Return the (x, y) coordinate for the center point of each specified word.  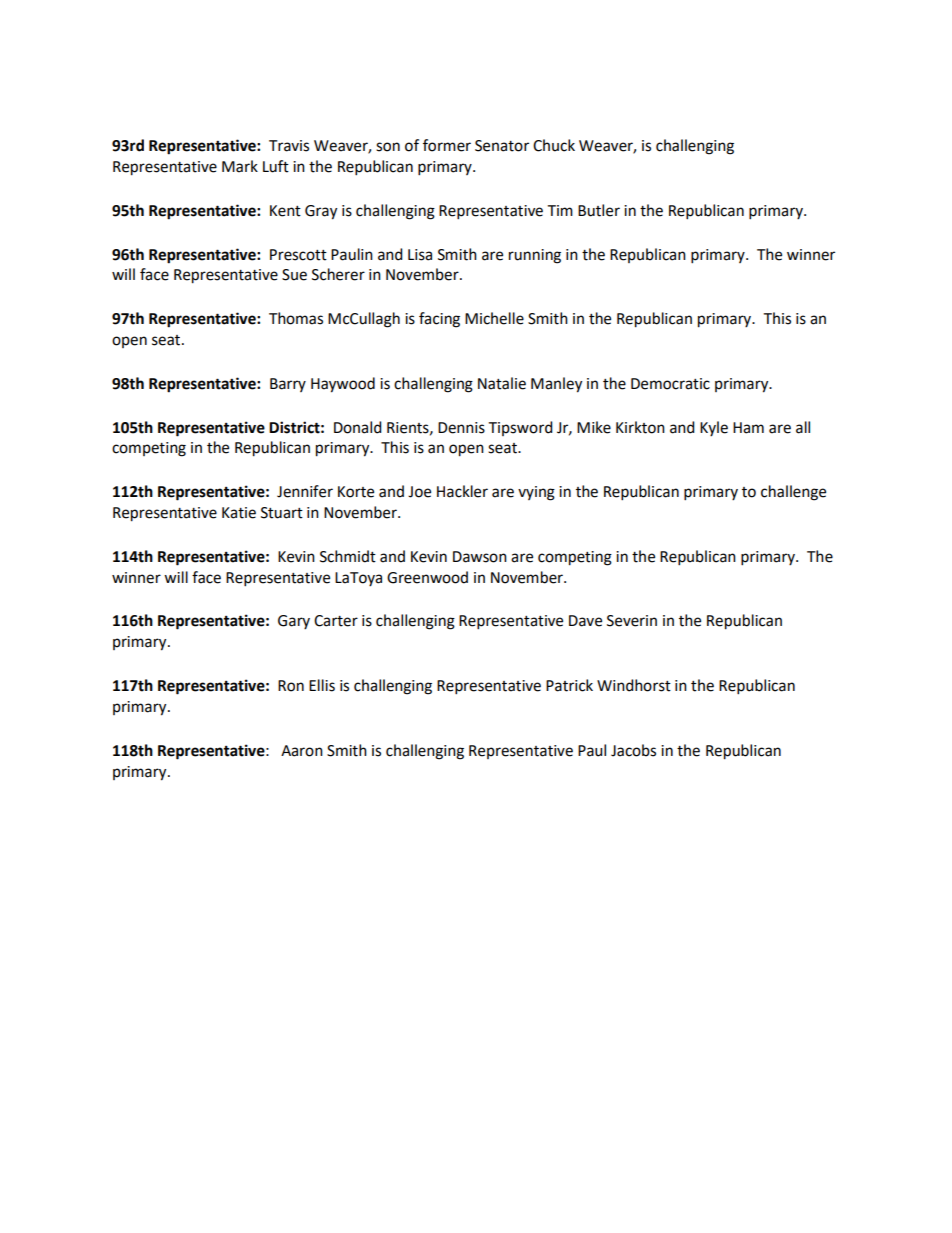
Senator (502, 146)
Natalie (502, 383)
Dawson (480, 557)
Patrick (569, 685)
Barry (288, 385)
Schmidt (348, 556)
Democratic (670, 384)
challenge (793, 493)
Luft (276, 166)
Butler (599, 210)
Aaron (302, 751)
